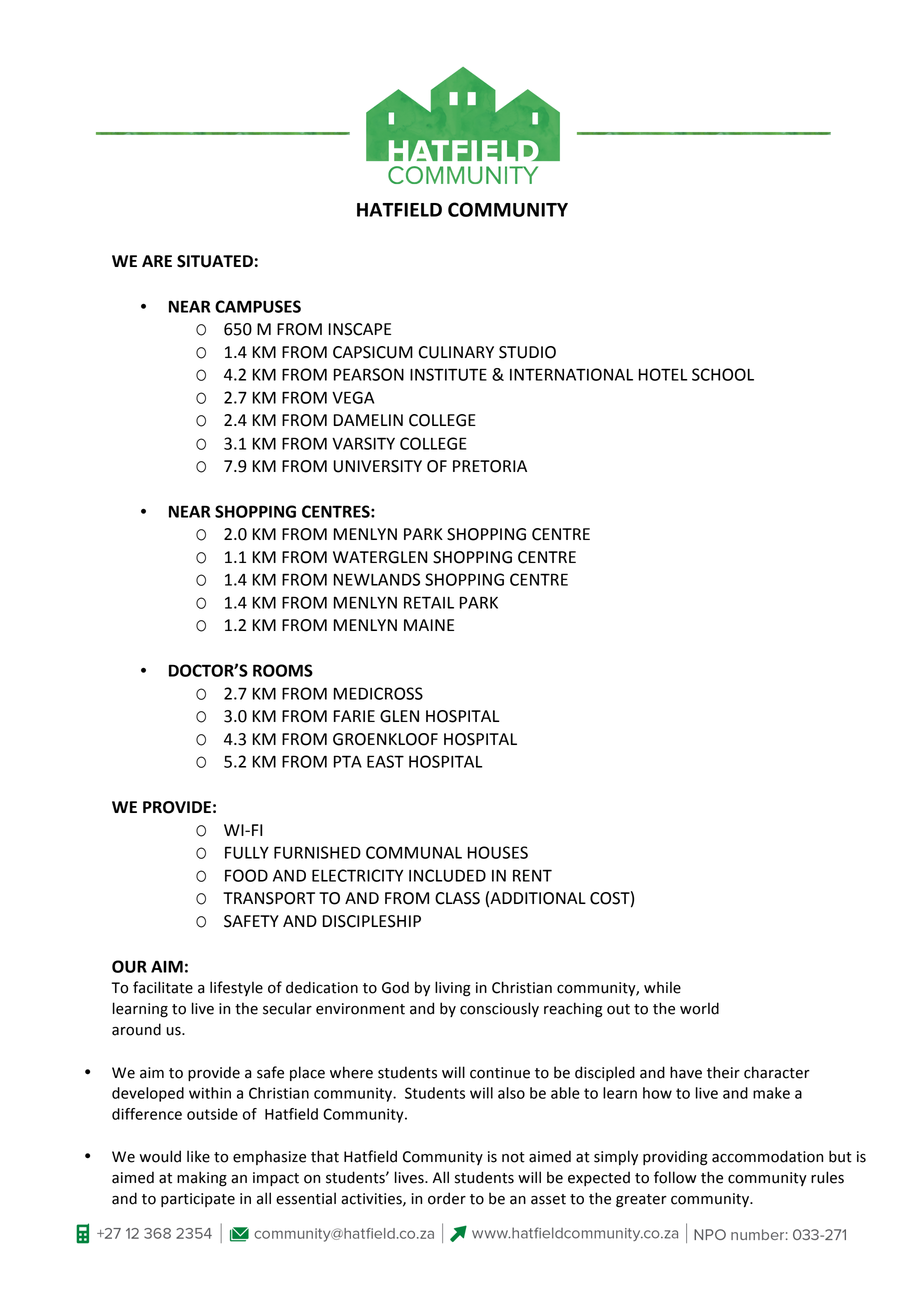 The image size is (924, 1308). I want to click on not, so click(513, 1157).
